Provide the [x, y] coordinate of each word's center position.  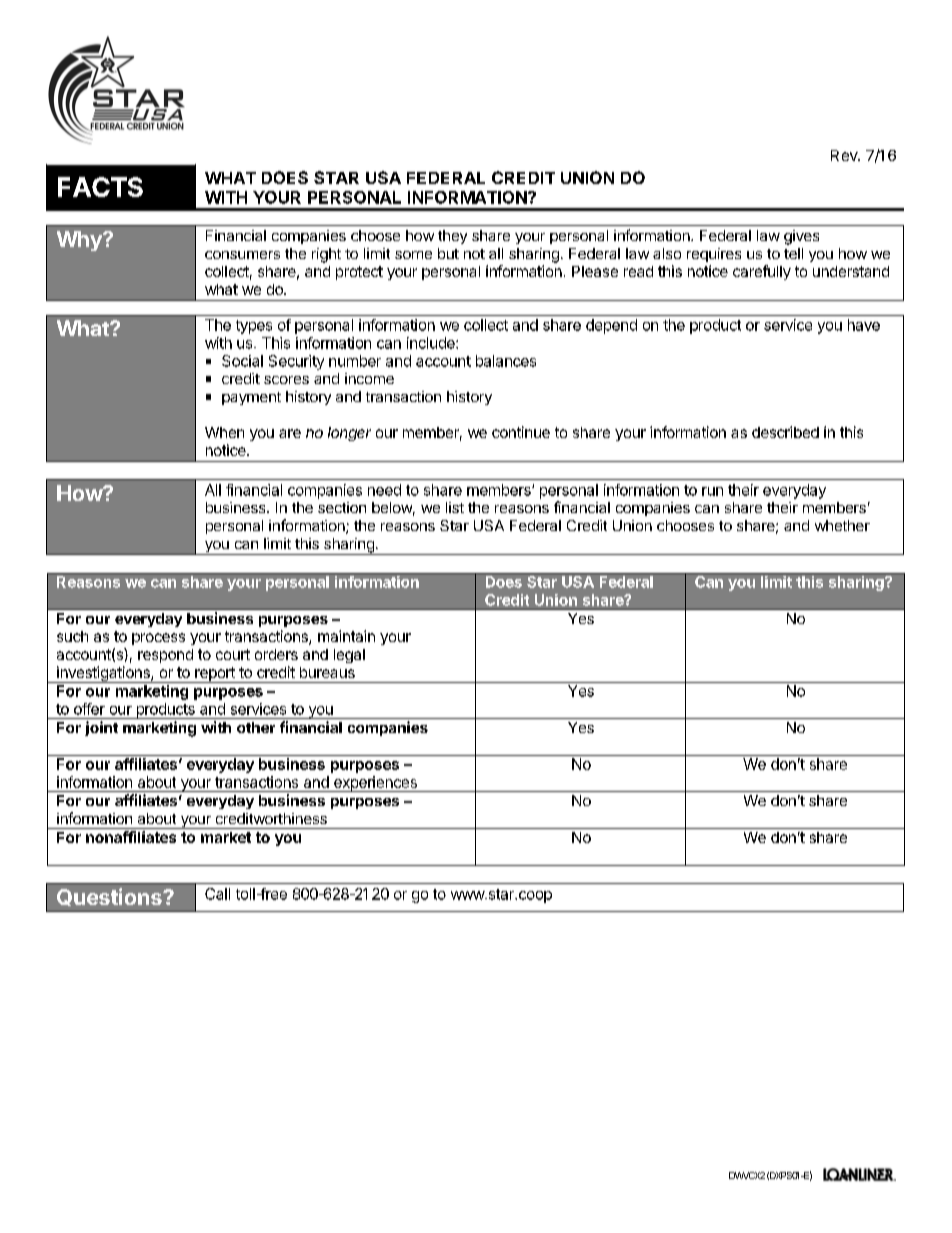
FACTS [100, 187]
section [342, 507]
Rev [845, 155]
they [452, 237]
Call [217, 894]
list [455, 507]
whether [842, 525]
